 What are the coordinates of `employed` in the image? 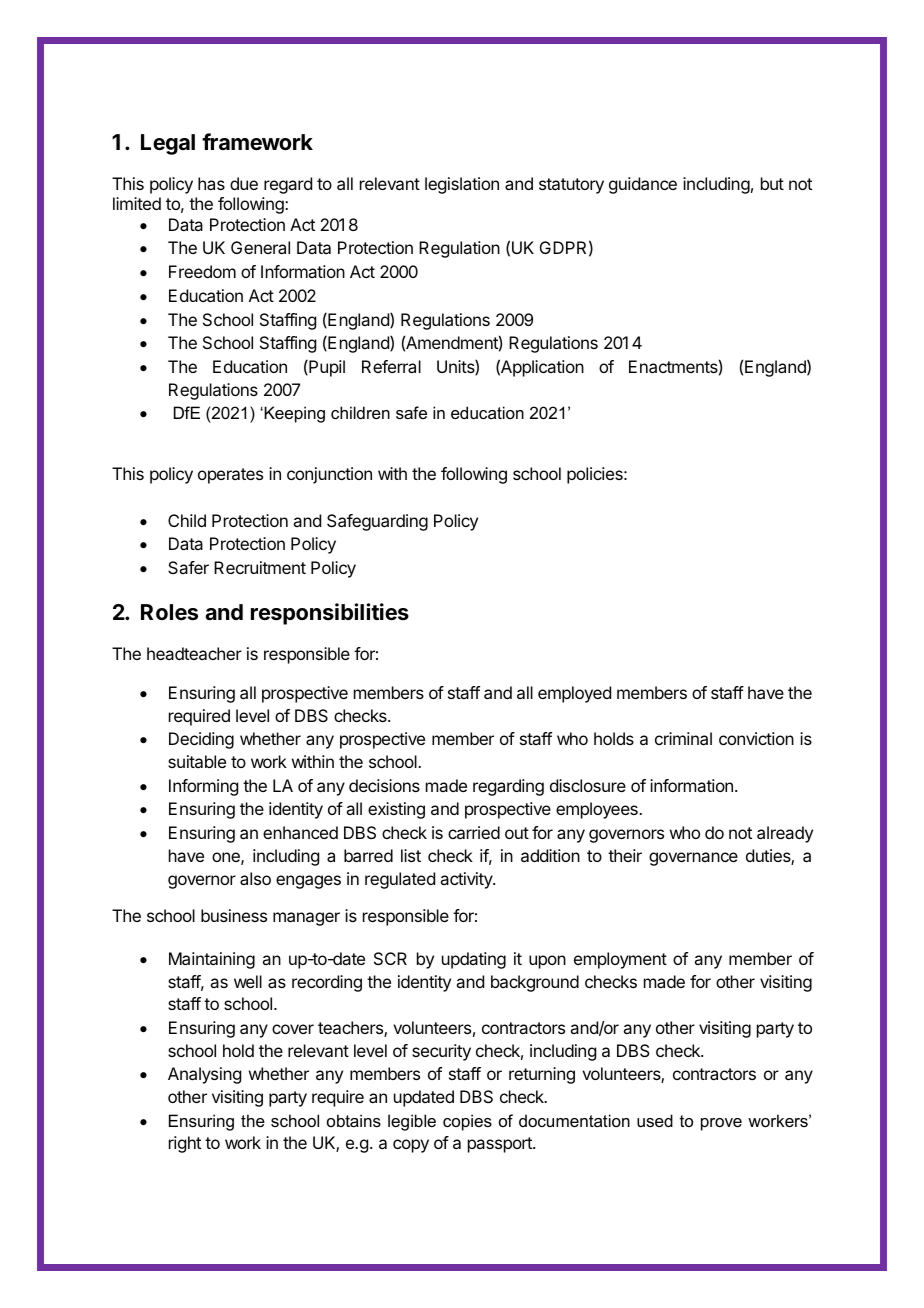 It's located at (574, 694).
